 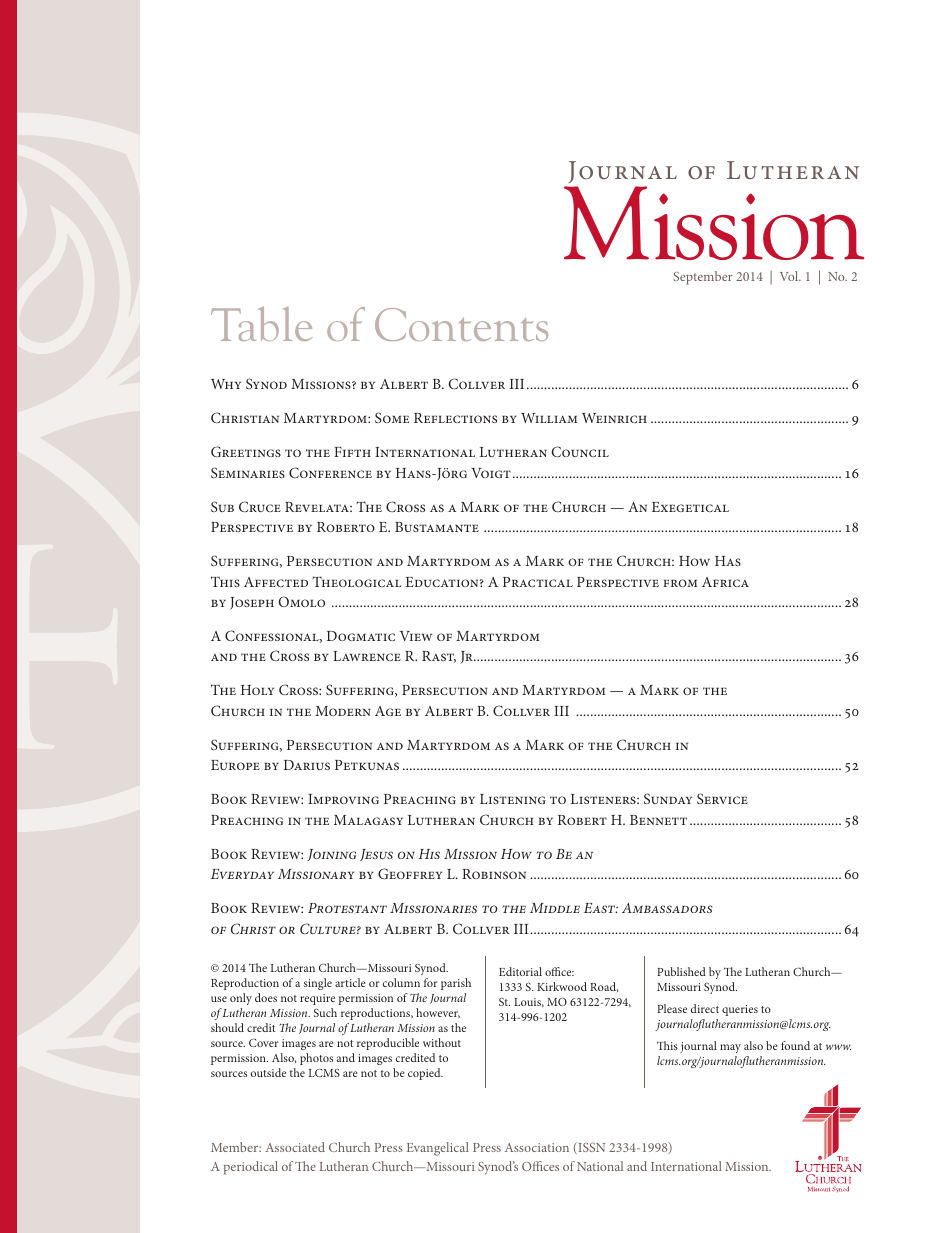 I want to click on Affected, so click(x=276, y=582).
